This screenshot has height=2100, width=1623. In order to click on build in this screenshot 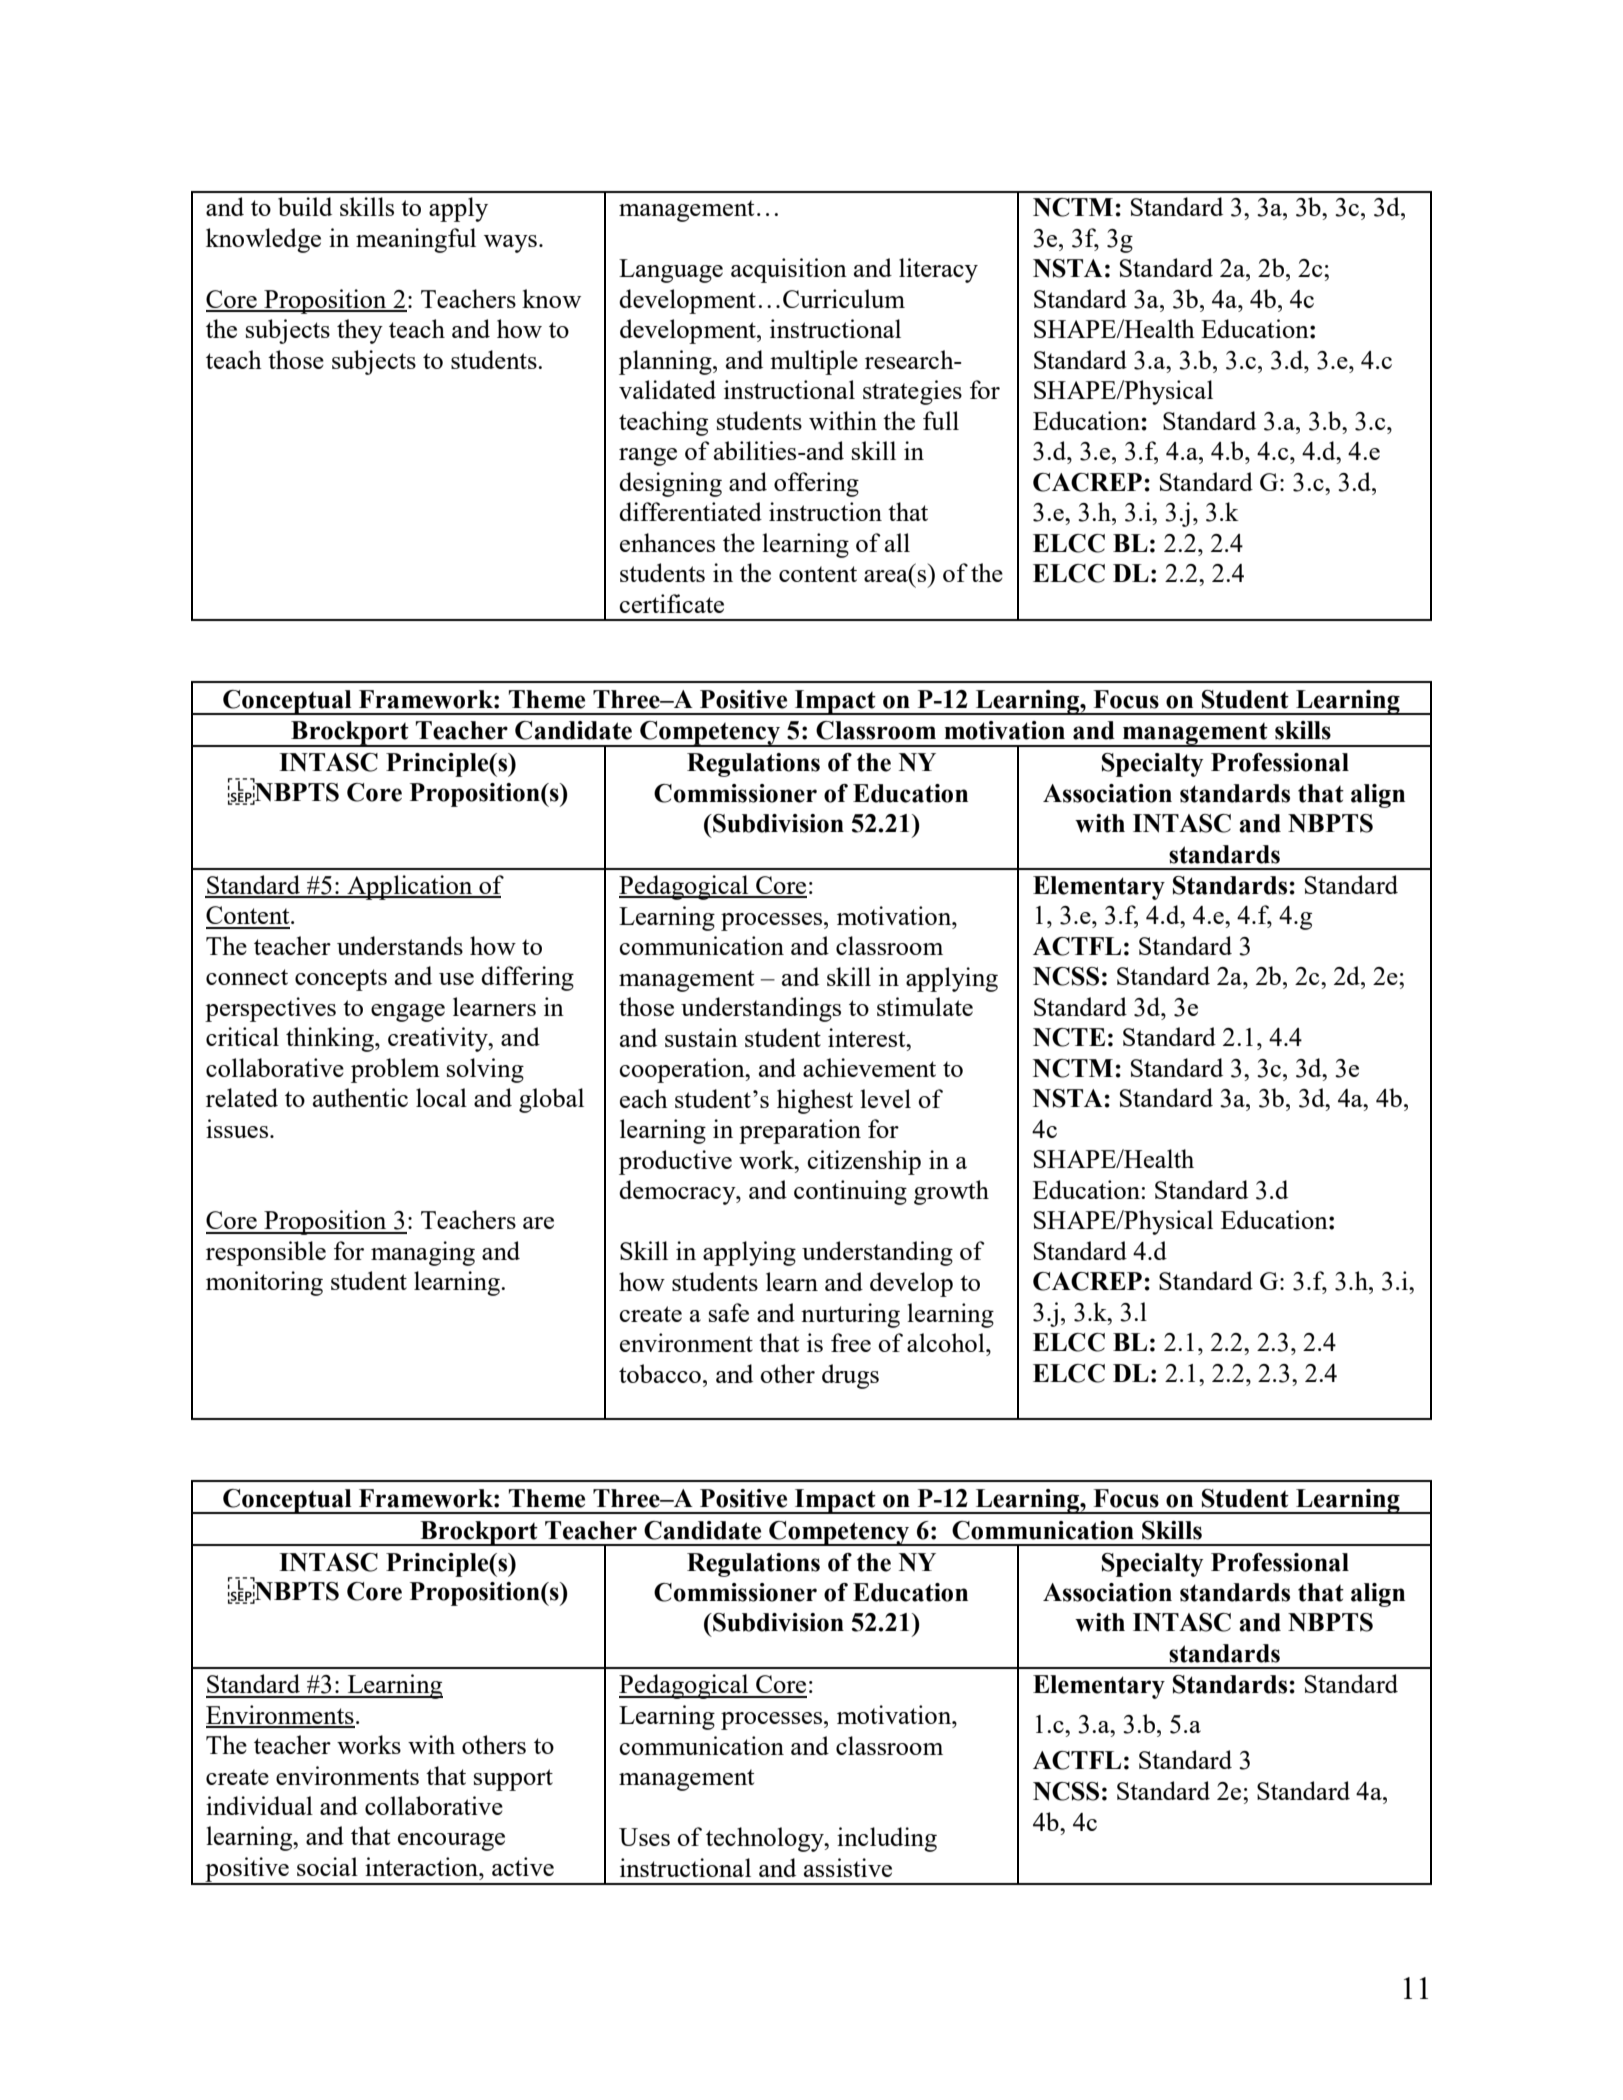, I will do `click(305, 206)`.
